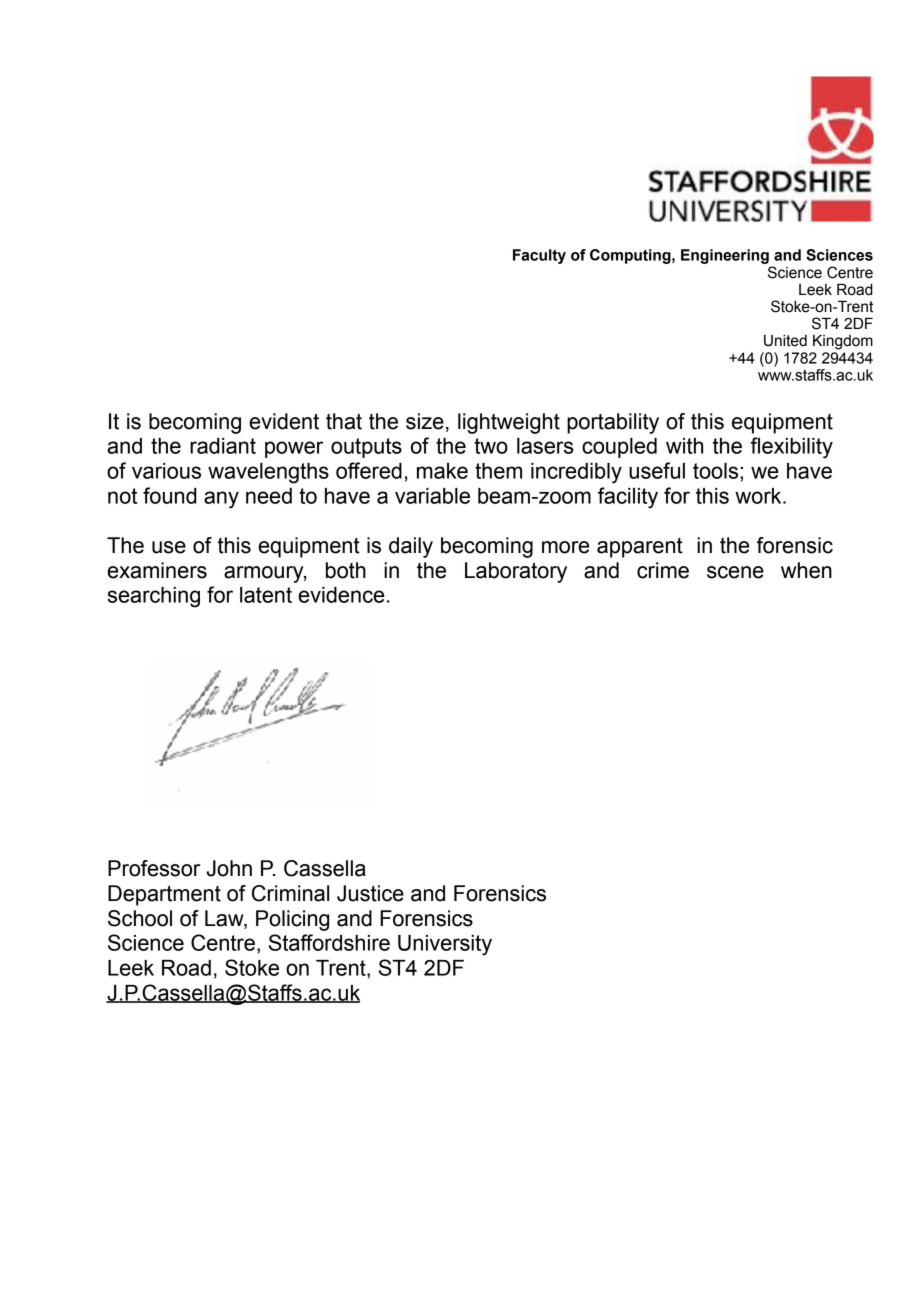  What do you see at coordinates (725, 256) in the screenshot?
I see `Engineering` at bounding box center [725, 256].
